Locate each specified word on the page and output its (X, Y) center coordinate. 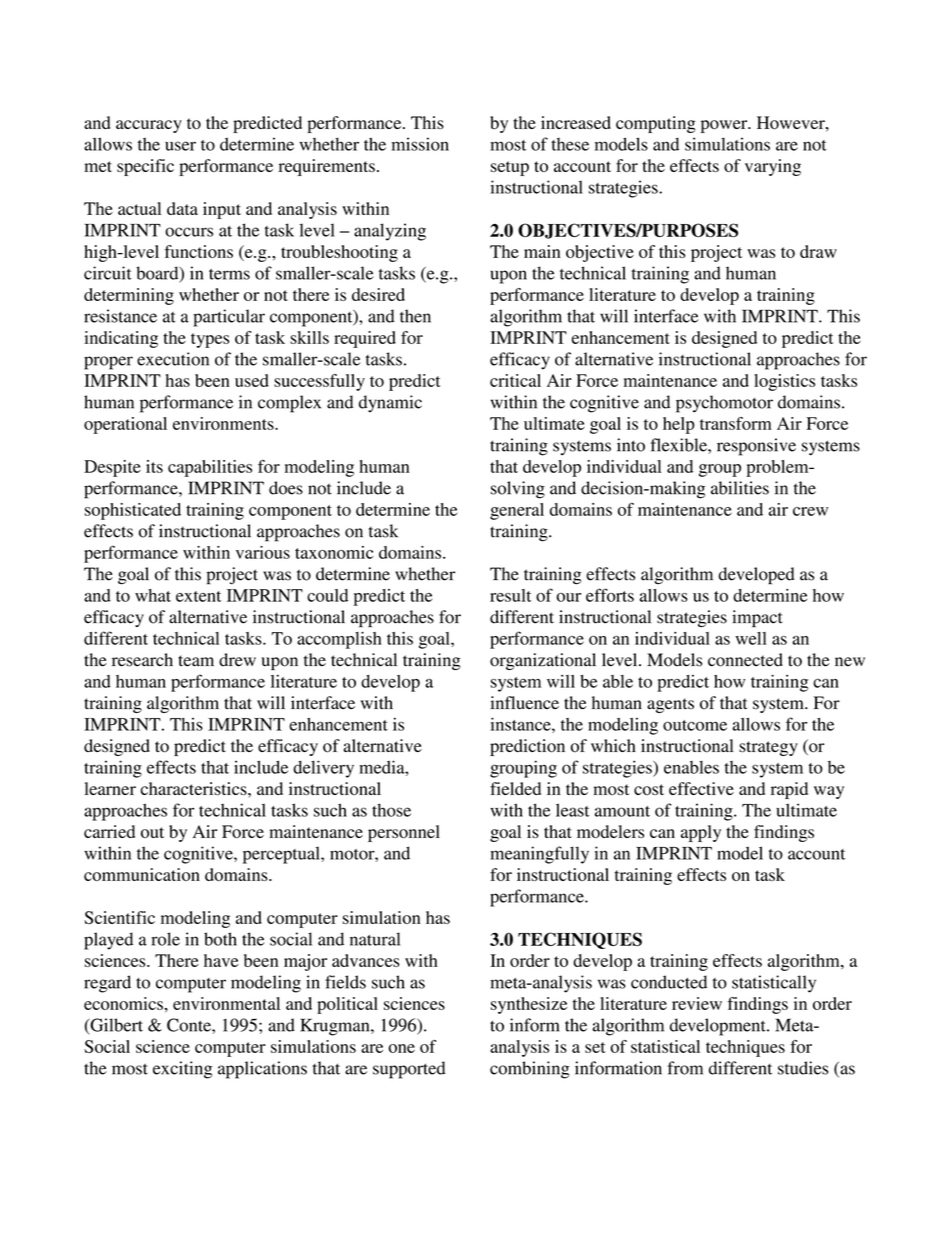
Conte (190, 1025)
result (510, 595)
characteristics (195, 788)
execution (173, 359)
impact (757, 619)
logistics (784, 382)
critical (515, 380)
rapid (789, 790)
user (180, 146)
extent (198, 596)
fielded (515, 788)
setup (510, 168)
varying (773, 167)
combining (530, 1070)
